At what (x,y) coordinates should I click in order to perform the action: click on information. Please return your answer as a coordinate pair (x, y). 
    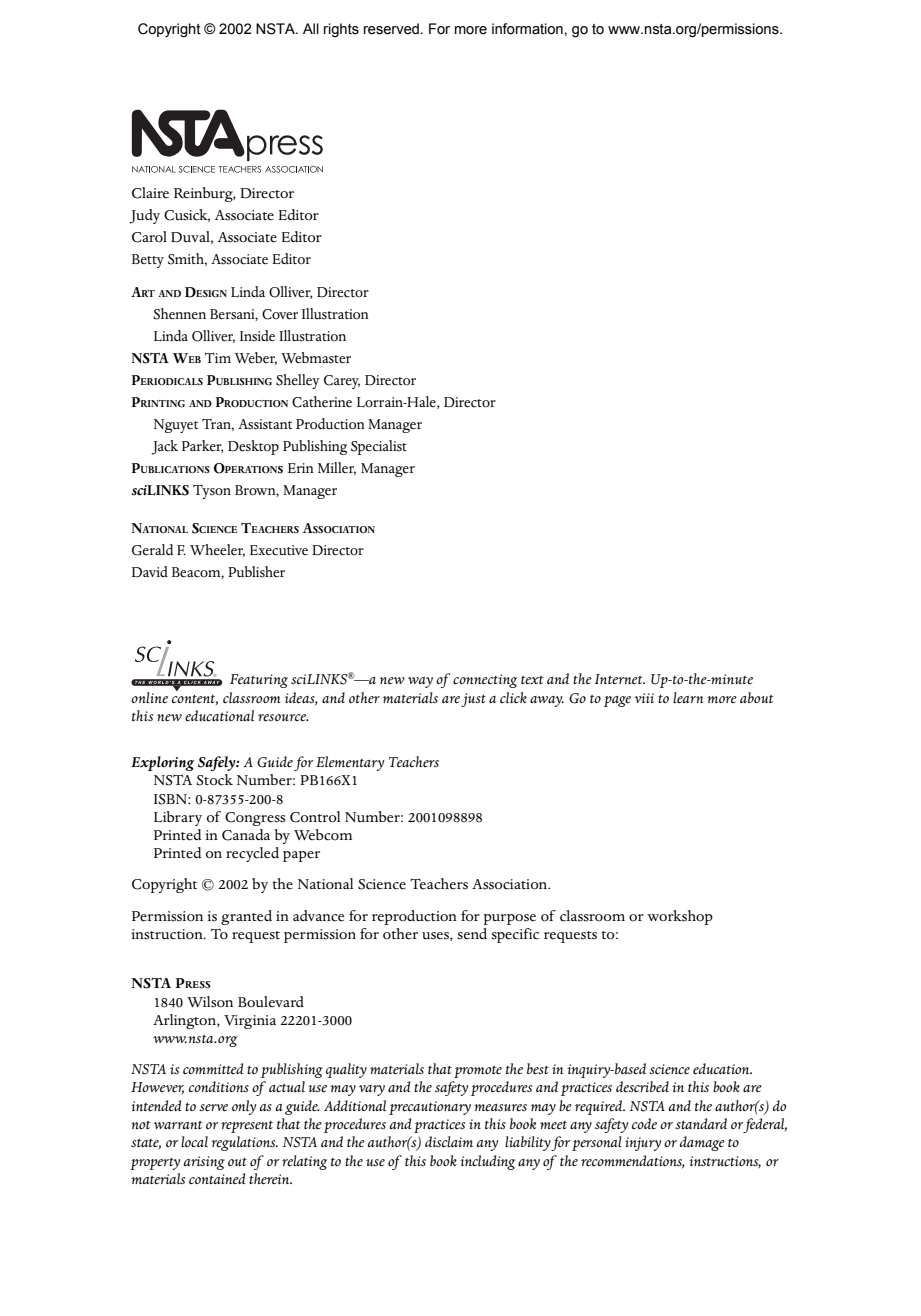
    Looking at the image, I should click on (527, 29).
